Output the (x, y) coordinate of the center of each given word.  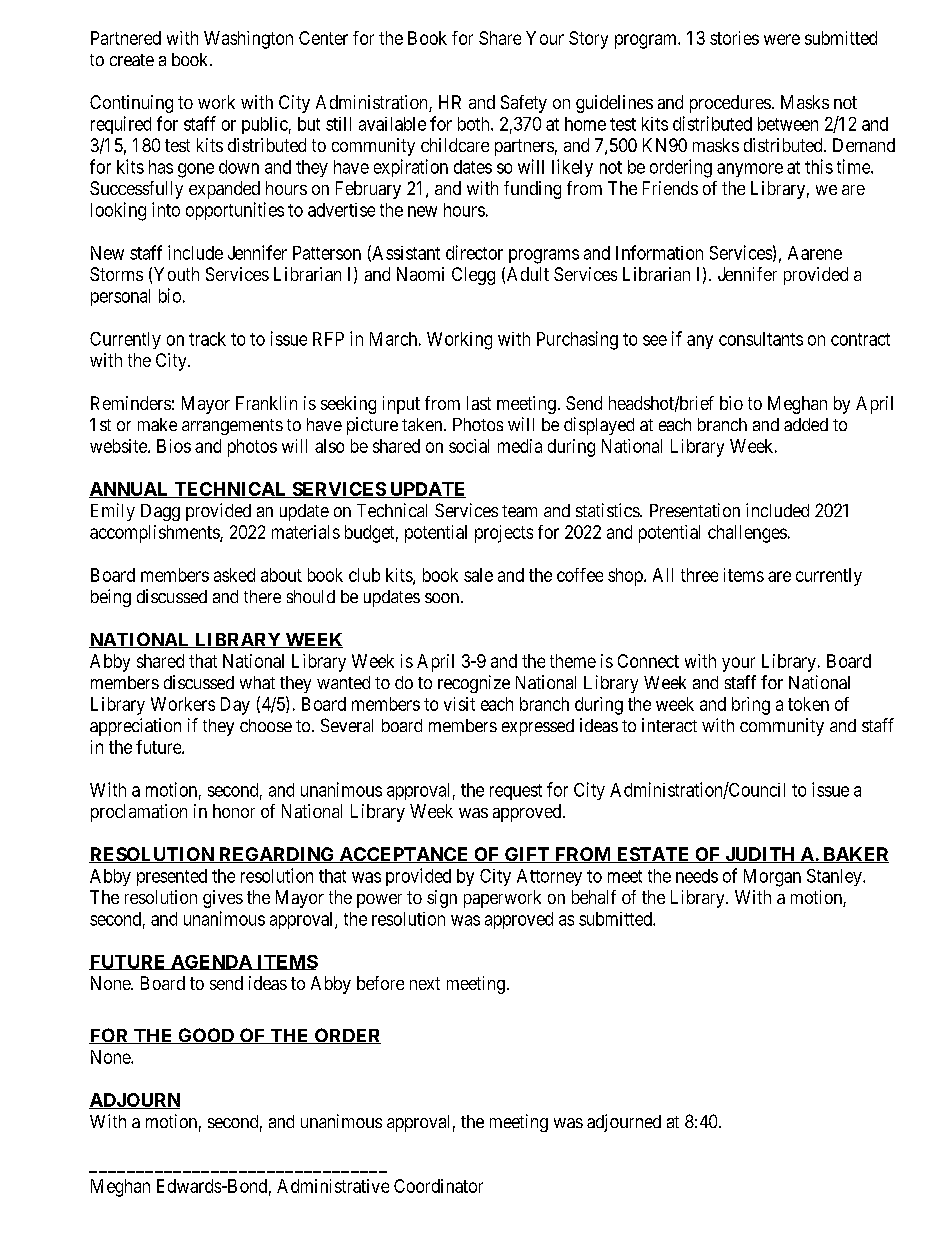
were (782, 39)
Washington (248, 40)
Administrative (333, 1186)
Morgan (772, 878)
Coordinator (438, 1186)
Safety (524, 104)
